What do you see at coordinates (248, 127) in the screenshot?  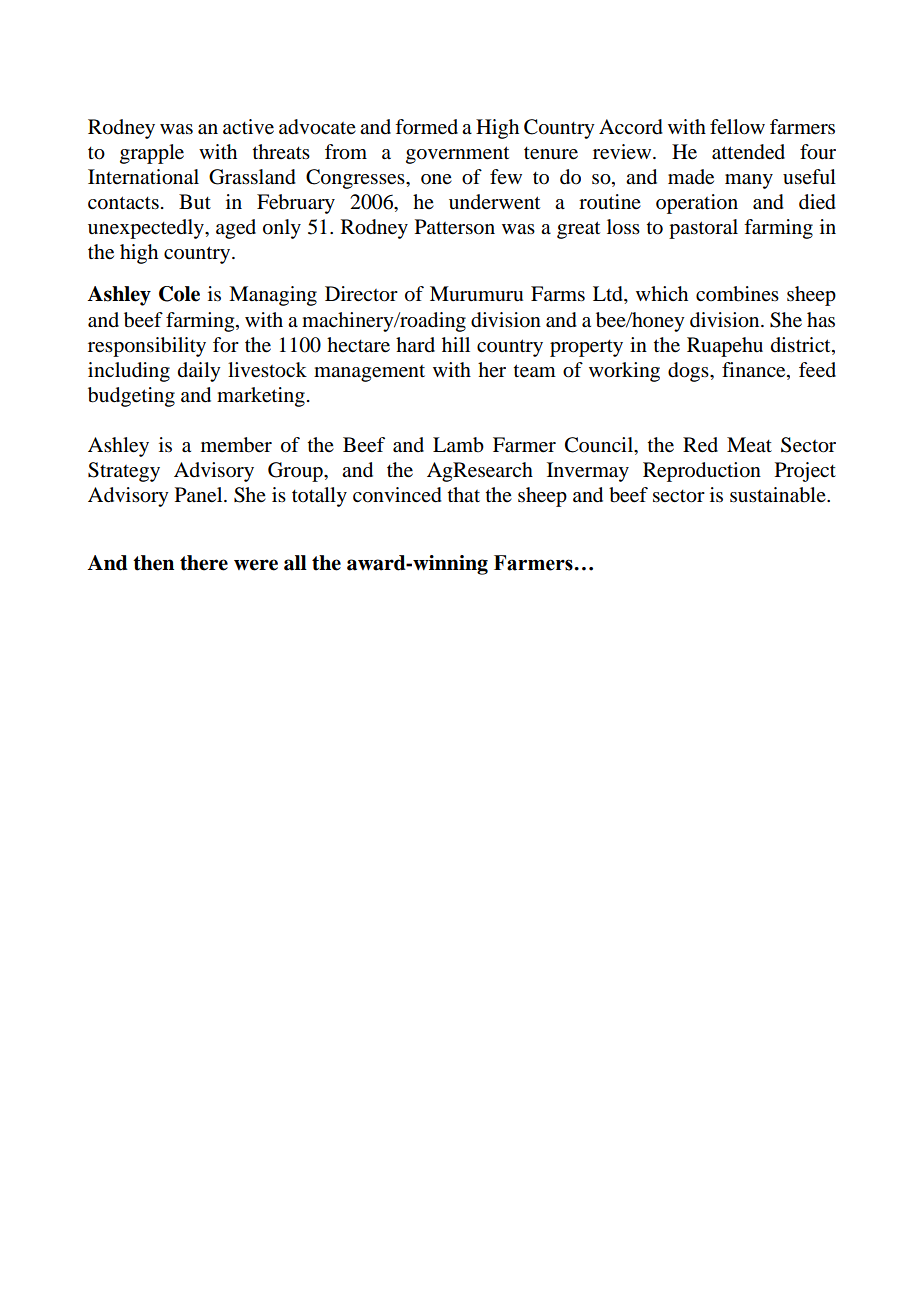 I see `active` at bounding box center [248, 127].
